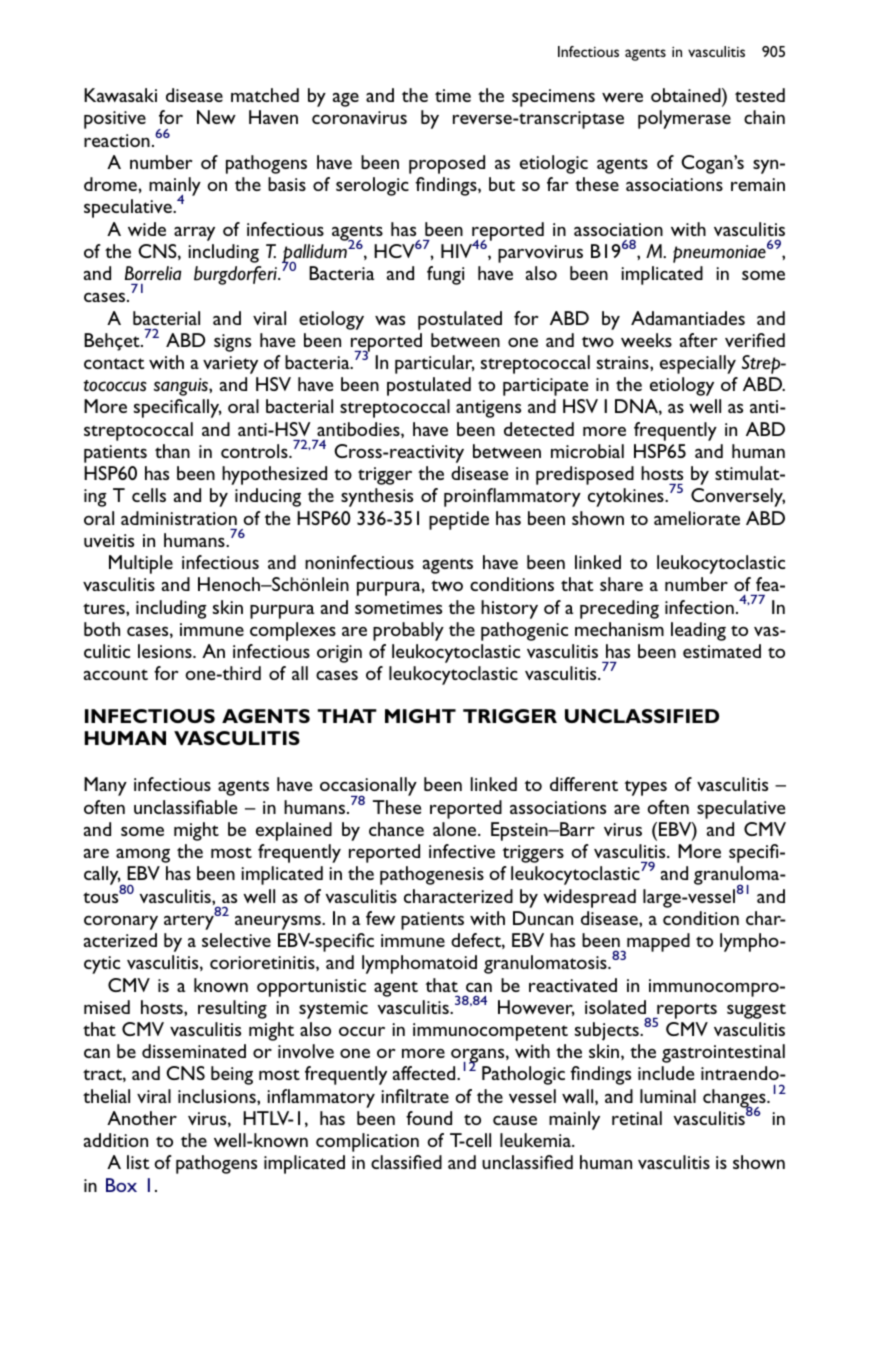 Image resolution: width=896 pixels, height=1345 pixels. What do you see at coordinates (447, 164) in the screenshot?
I see `proposed` at bounding box center [447, 164].
